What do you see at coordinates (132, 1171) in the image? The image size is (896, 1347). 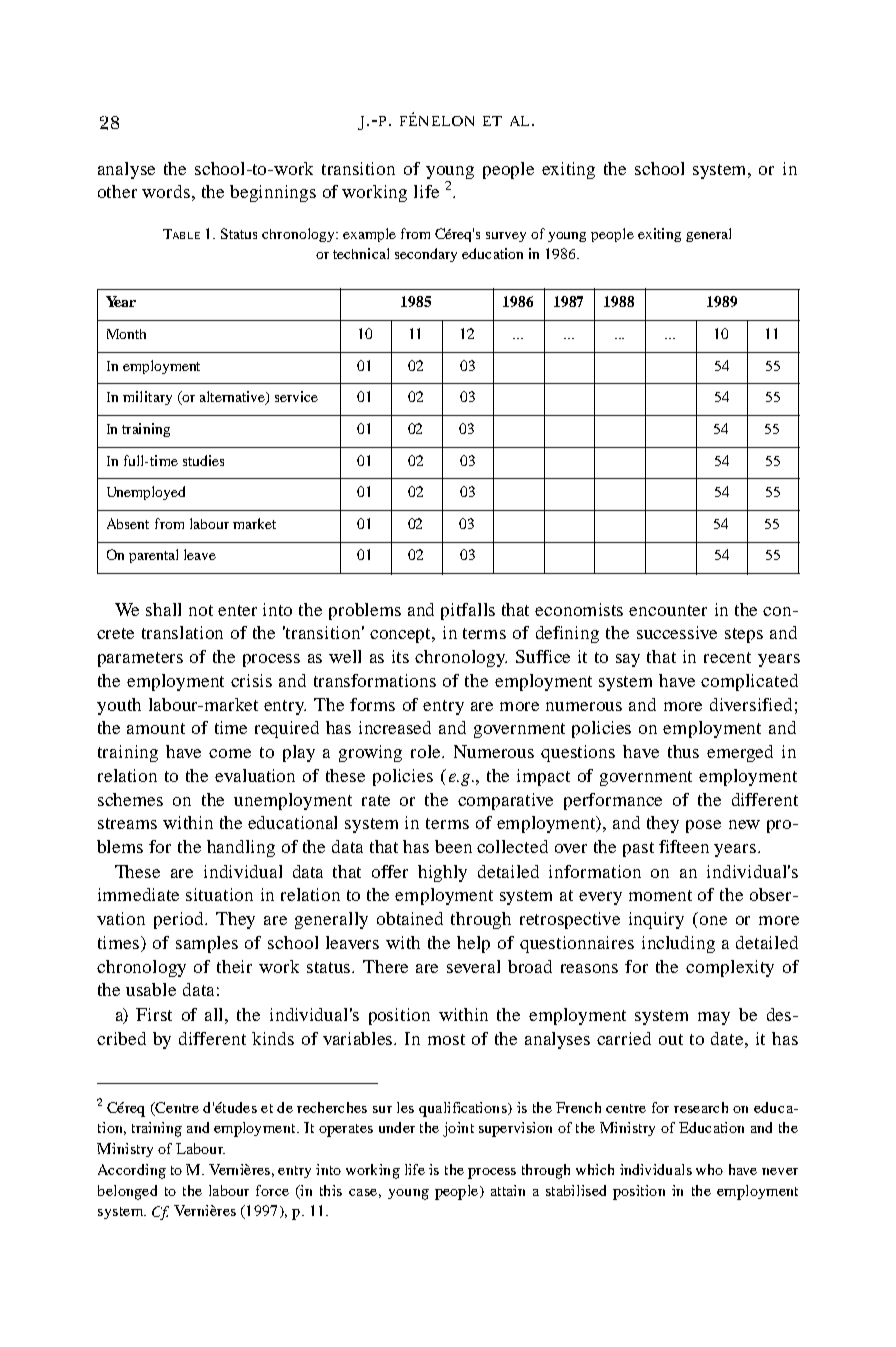 I see `According` at bounding box center [132, 1171].
